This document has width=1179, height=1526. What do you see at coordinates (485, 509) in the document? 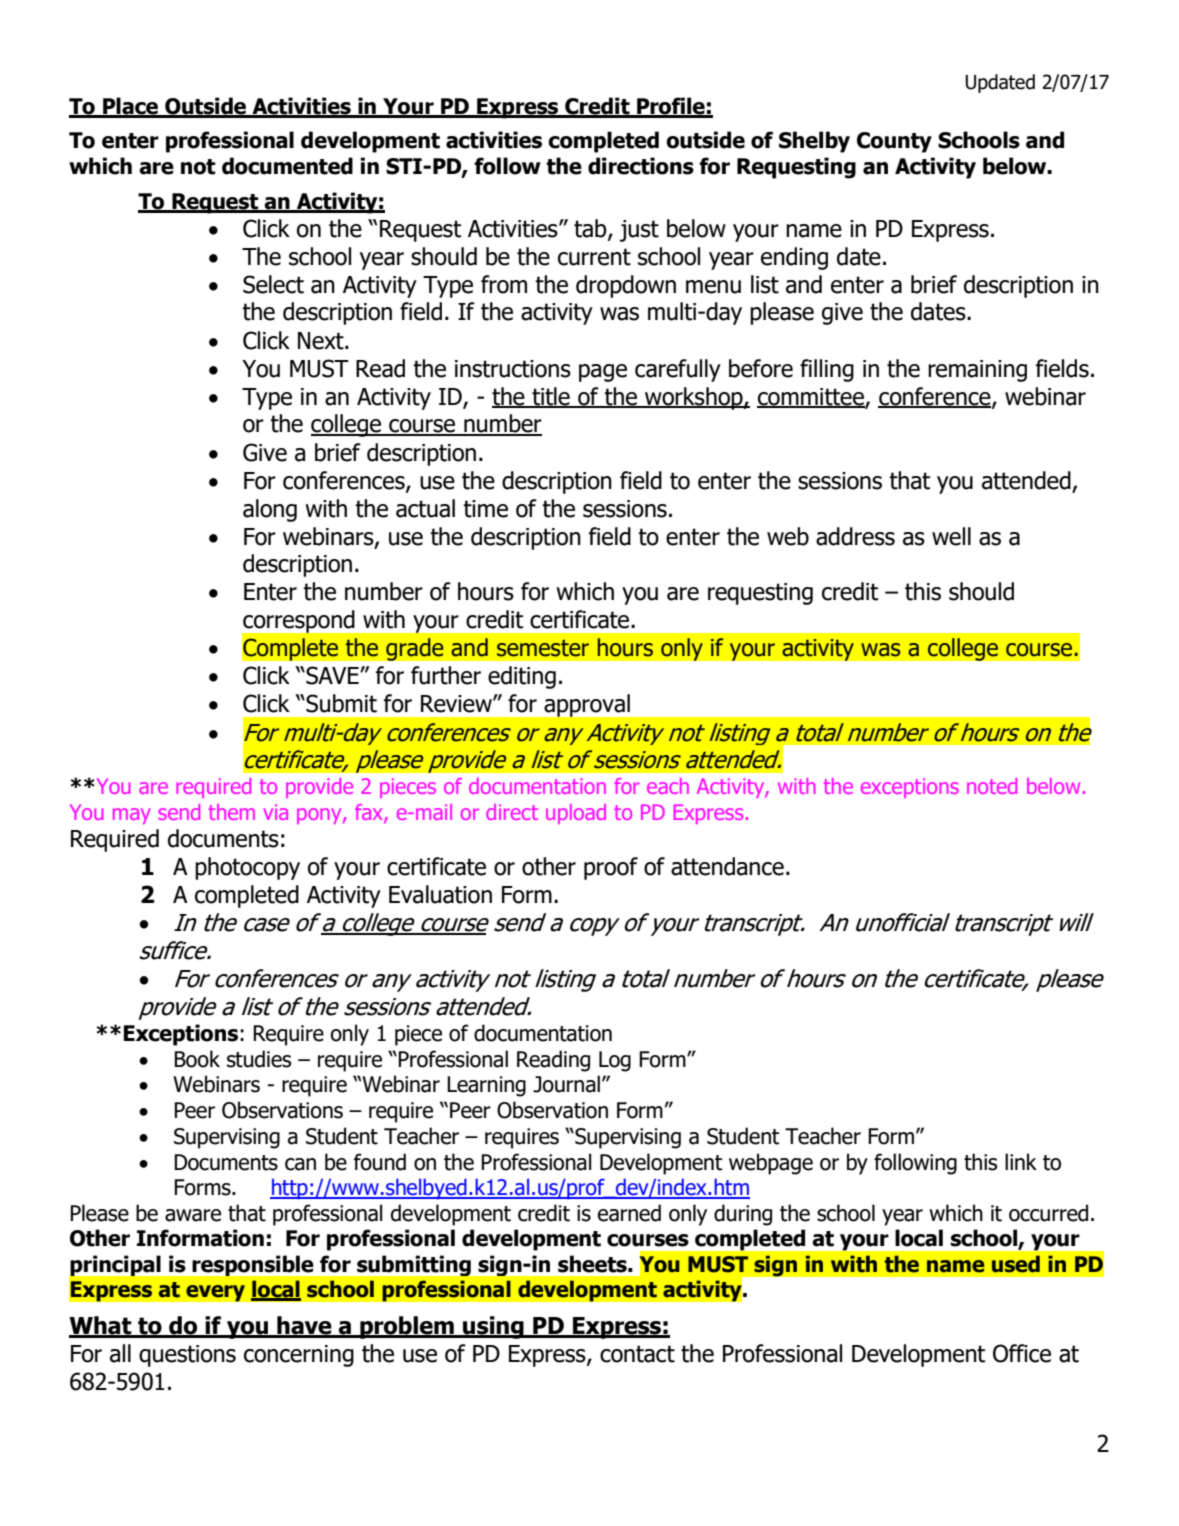
I see `time` at bounding box center [485, 509].
